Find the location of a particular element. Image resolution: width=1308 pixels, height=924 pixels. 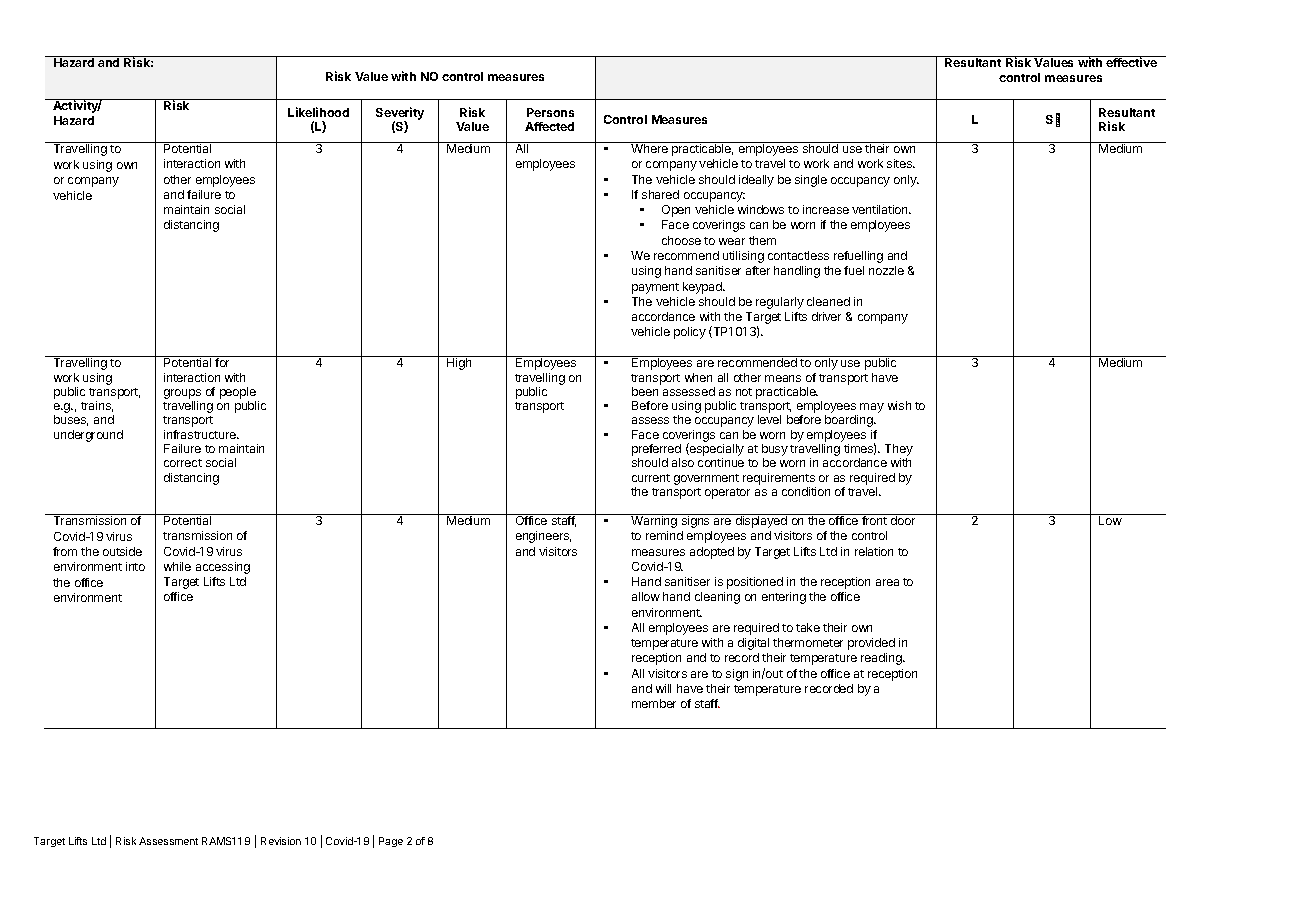

Likelihood is located at coordinates (318, 112).
